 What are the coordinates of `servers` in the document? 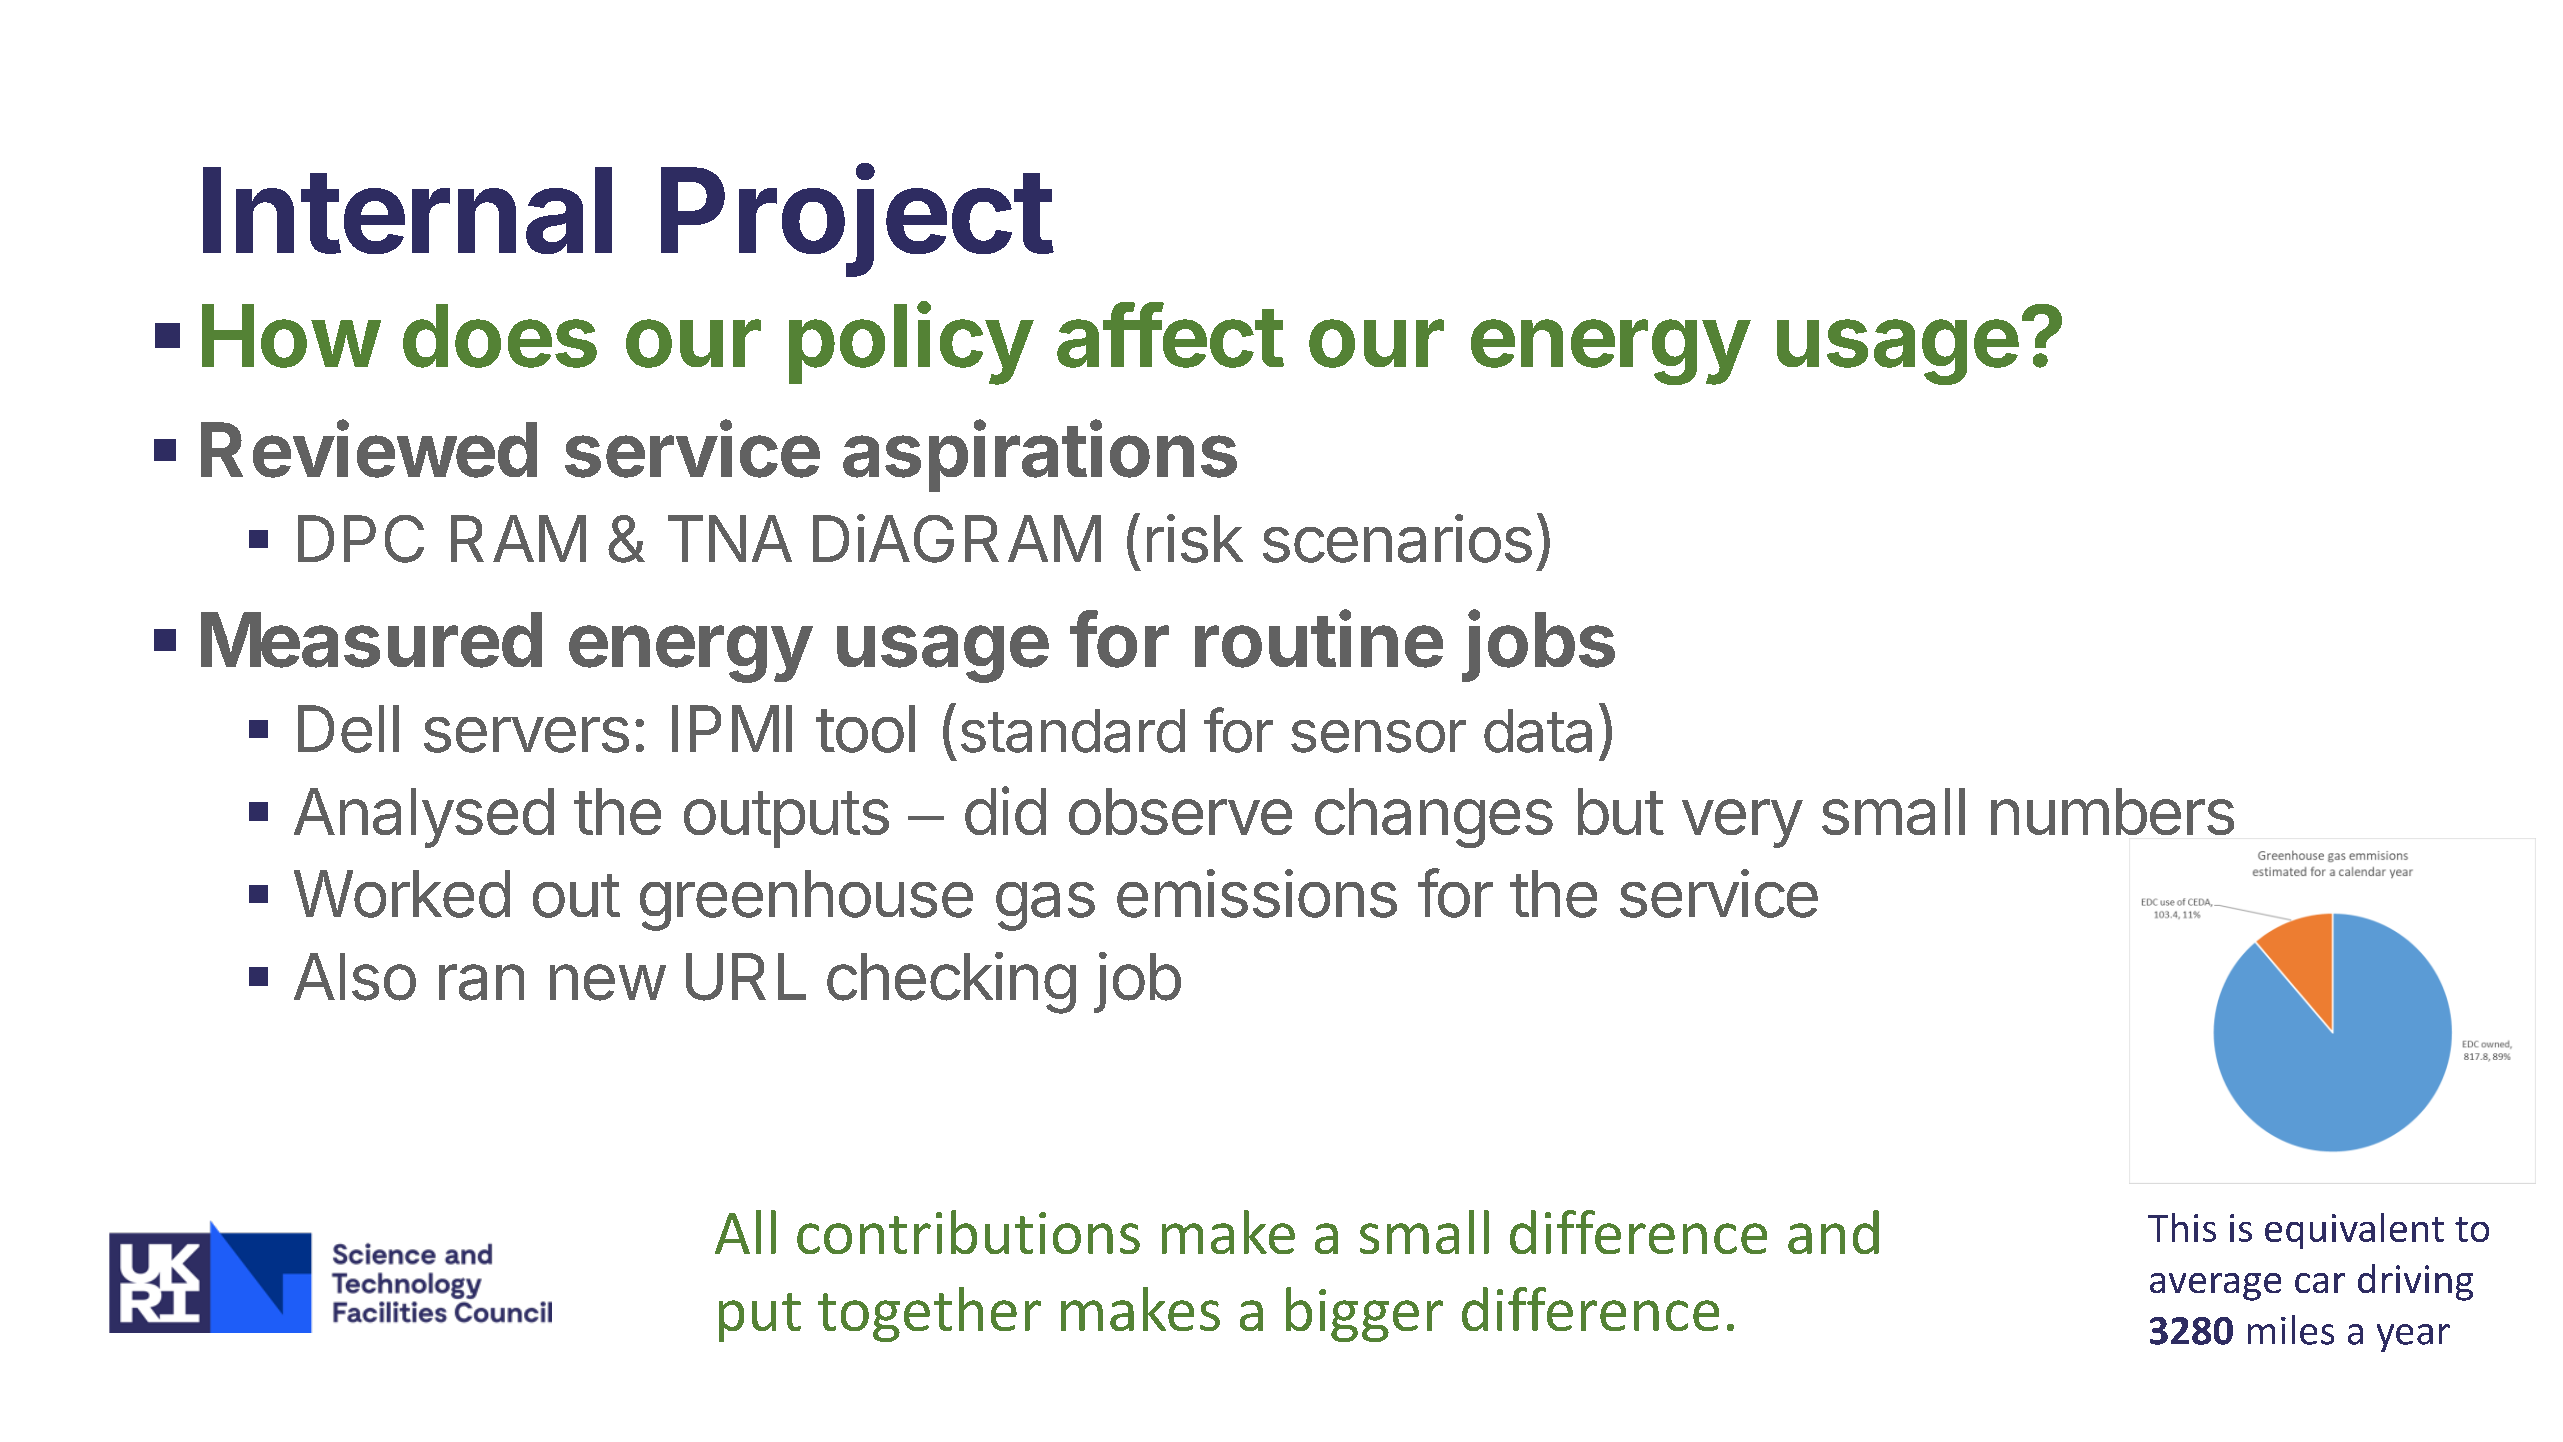 It's located at (526, 735).
